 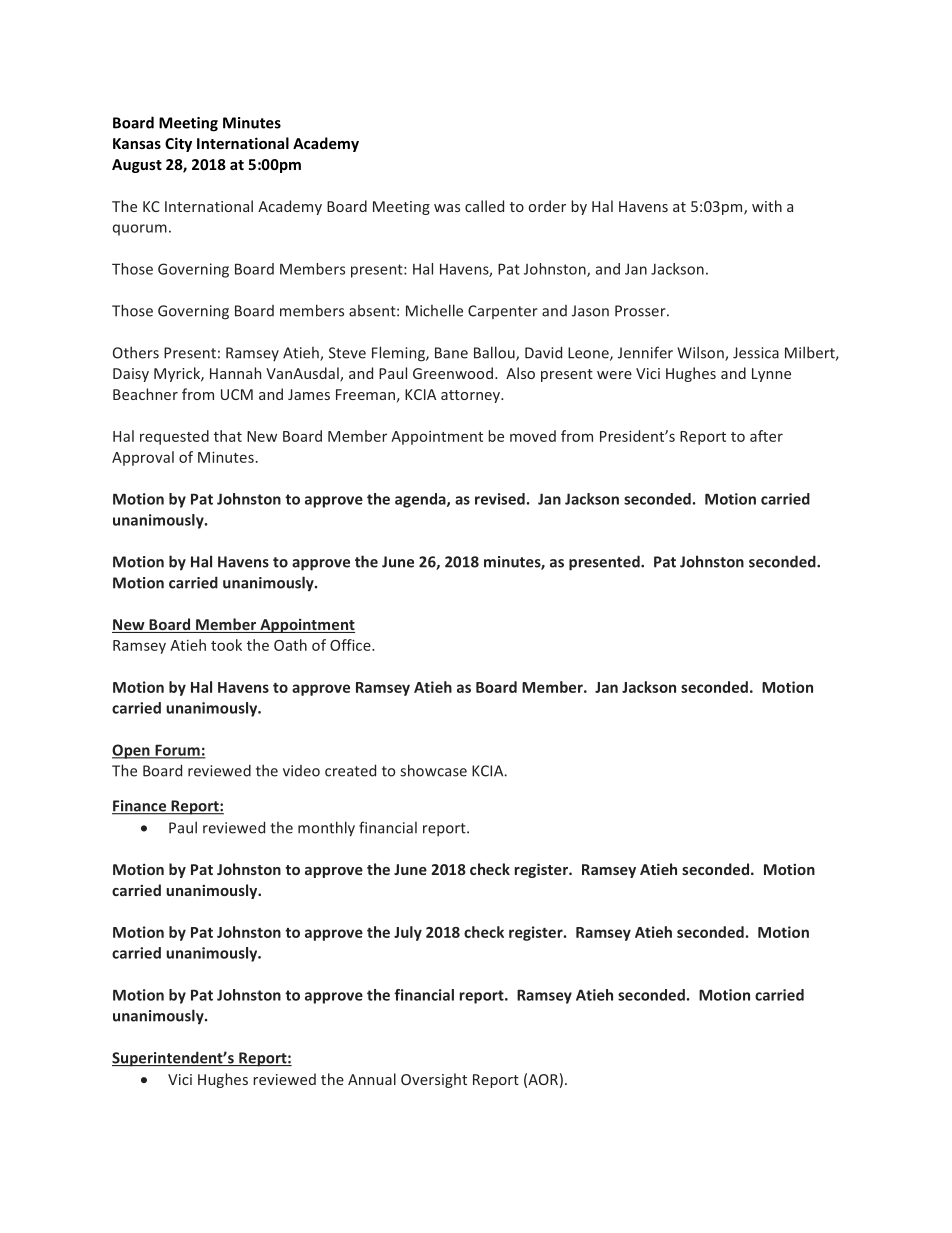 I want to click on Finance, so click(x=140, y=807).
